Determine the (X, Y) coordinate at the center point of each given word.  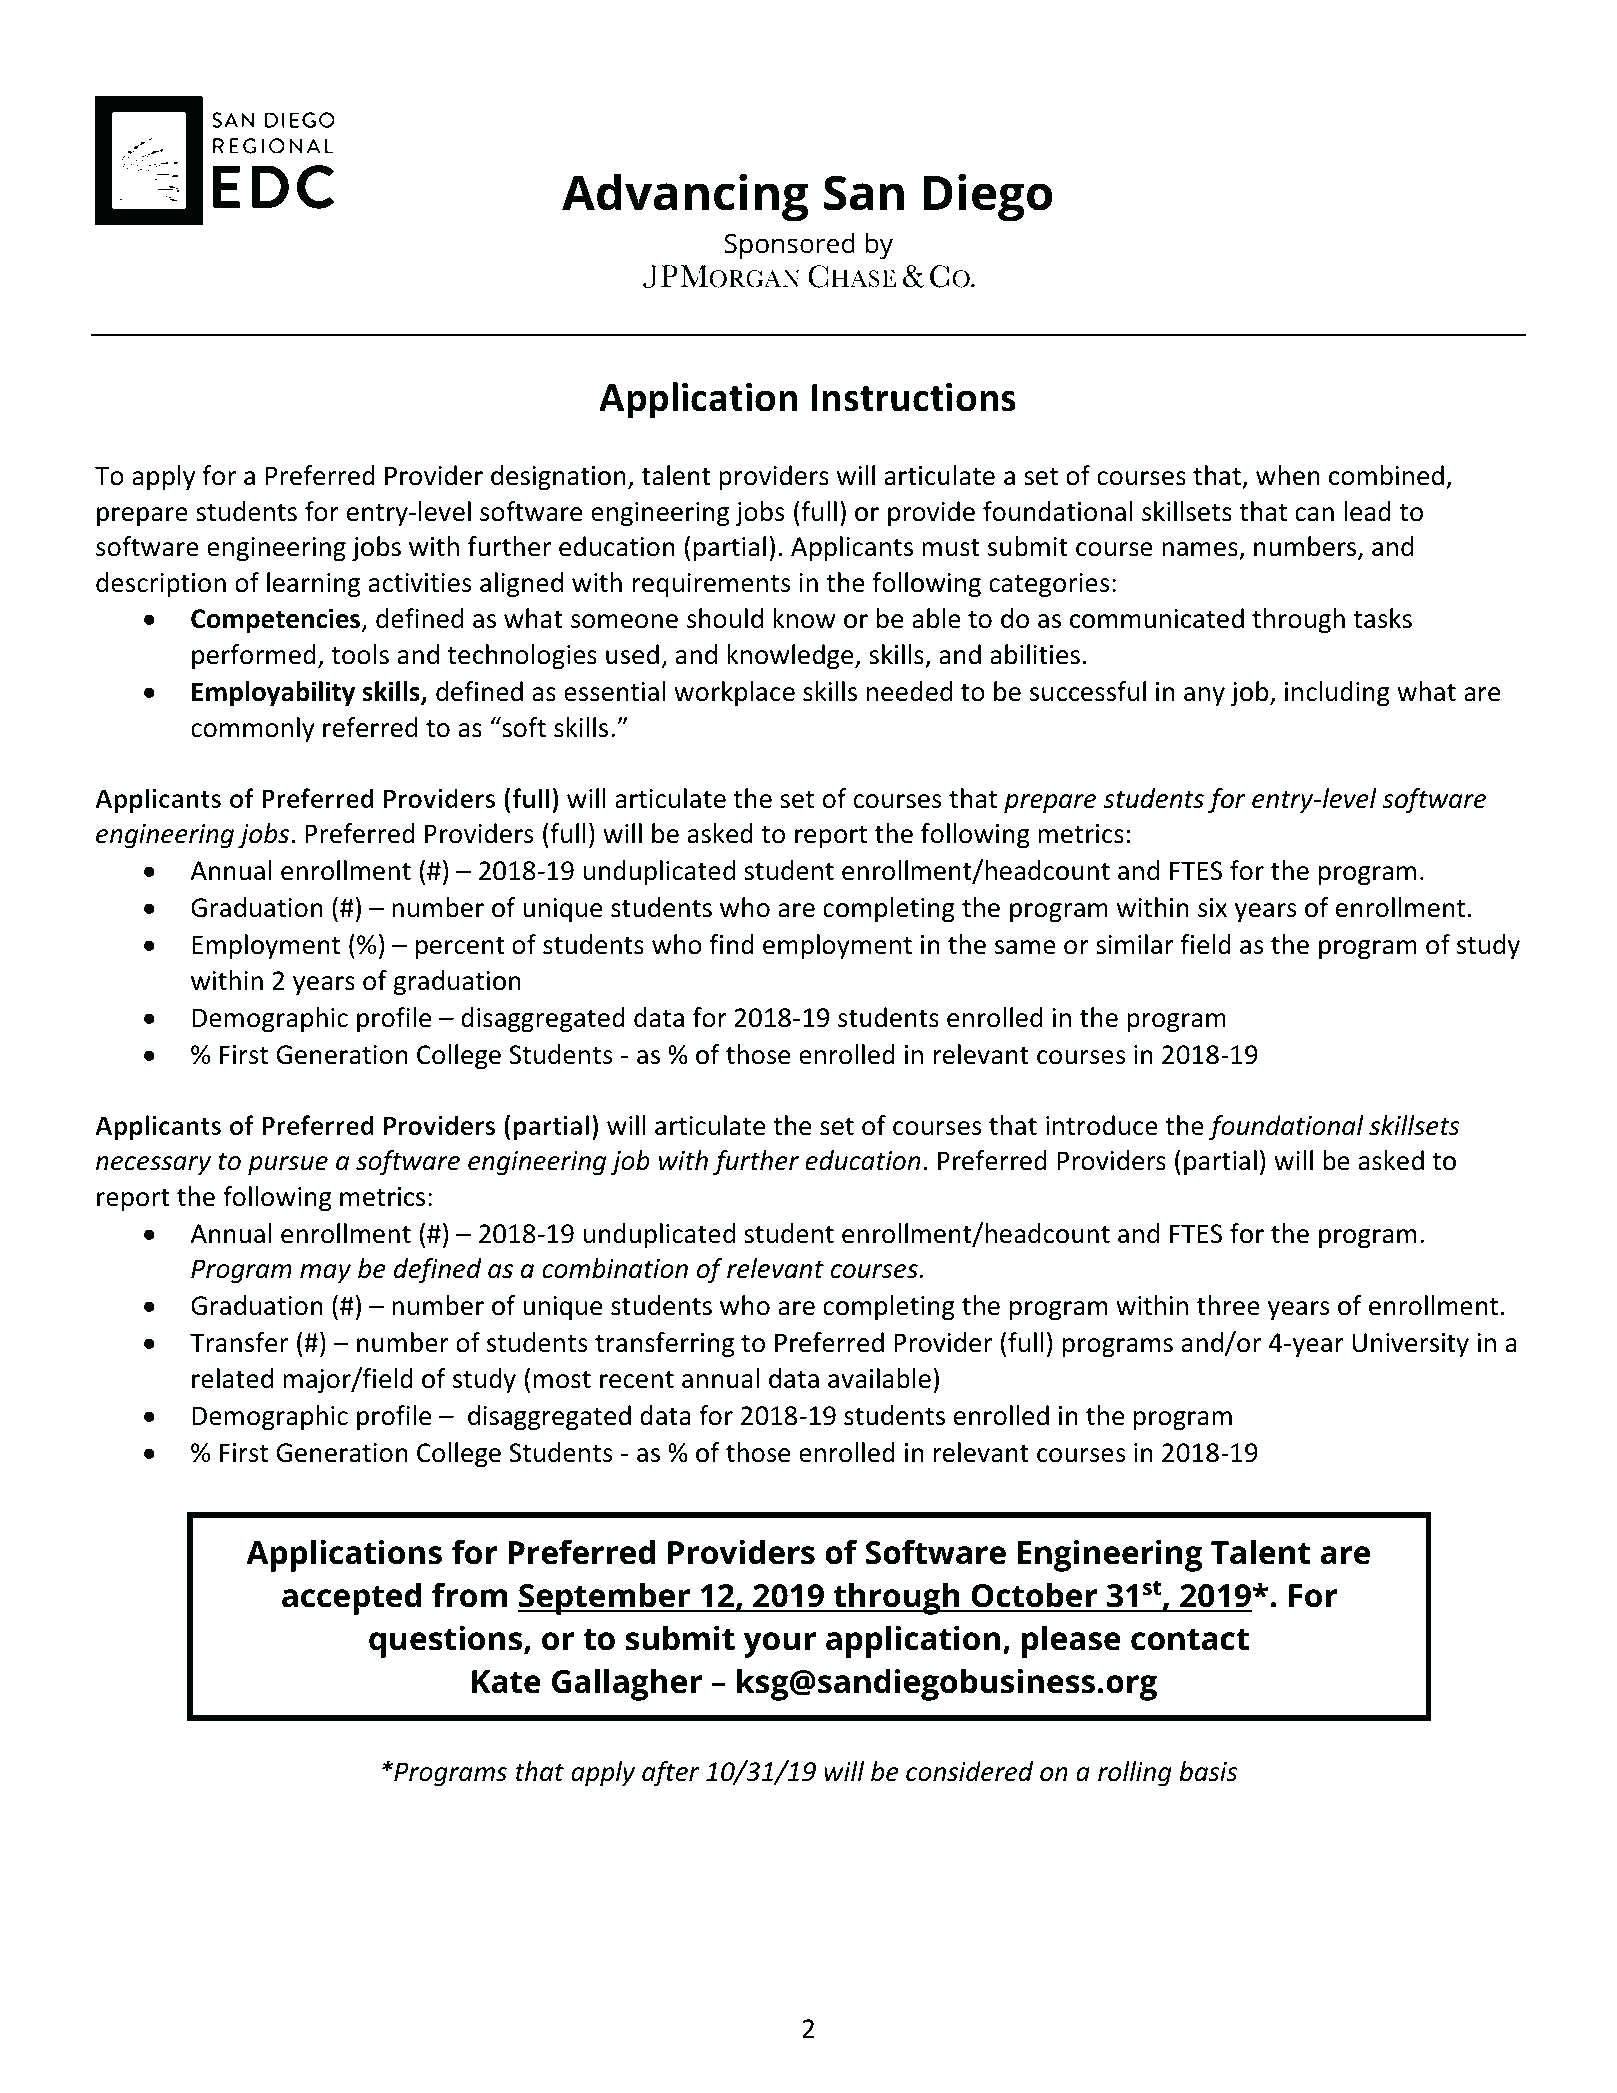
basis (1208, 1771)
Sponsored (790, 246)
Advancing (685, 198)
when (1288, 475)
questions (447, 1642)
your (780, 1645)
